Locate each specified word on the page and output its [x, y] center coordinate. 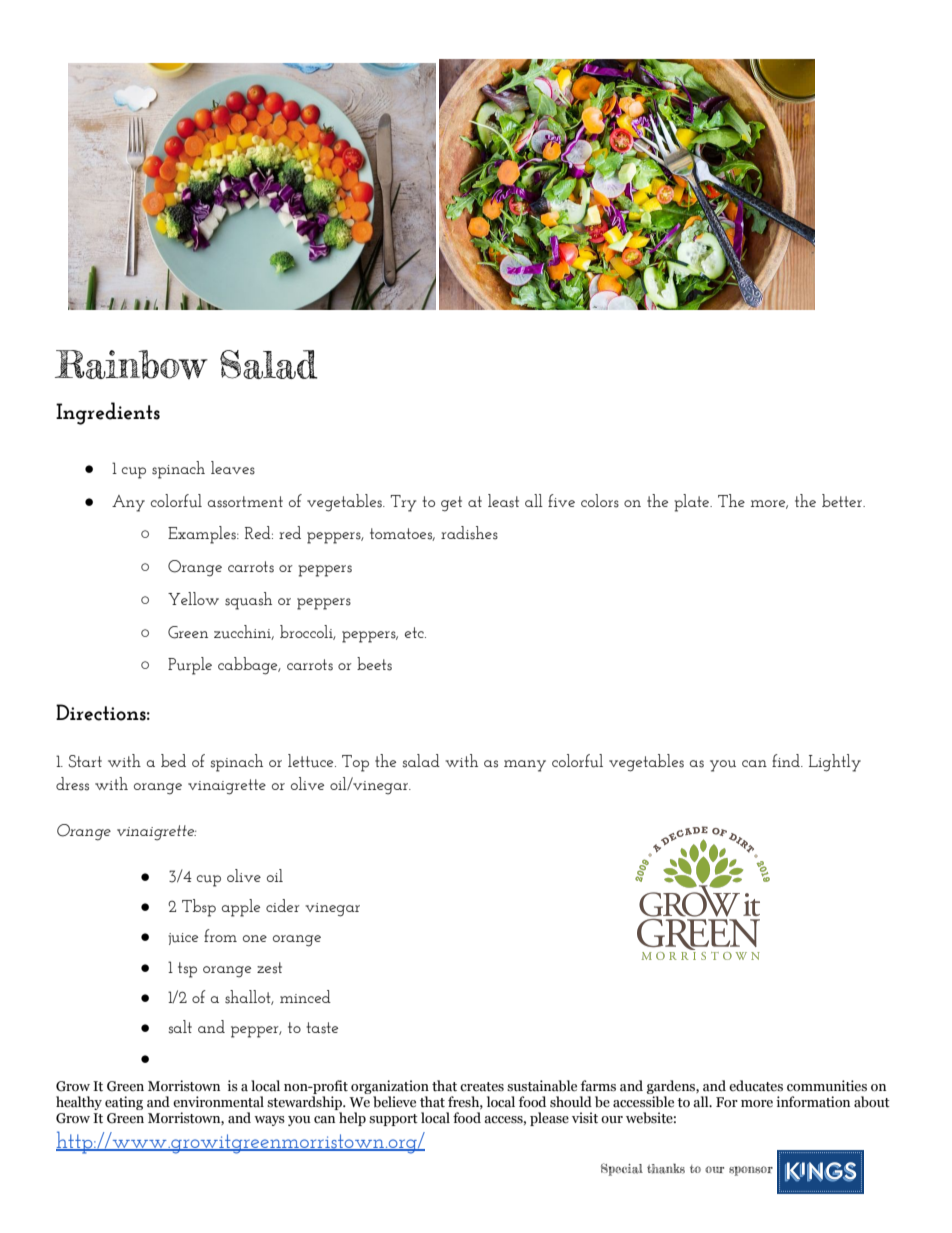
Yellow [193, 598]
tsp [187, 970]
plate [693, 503]
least [503, 501]
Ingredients [108, 413]
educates [756, 1086]
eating [124, 1103]
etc [415, 632]
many [525, 766]
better [843, 500]
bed [173, 760]
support [393, 1120]
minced [305, 996]
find [787, 760]
